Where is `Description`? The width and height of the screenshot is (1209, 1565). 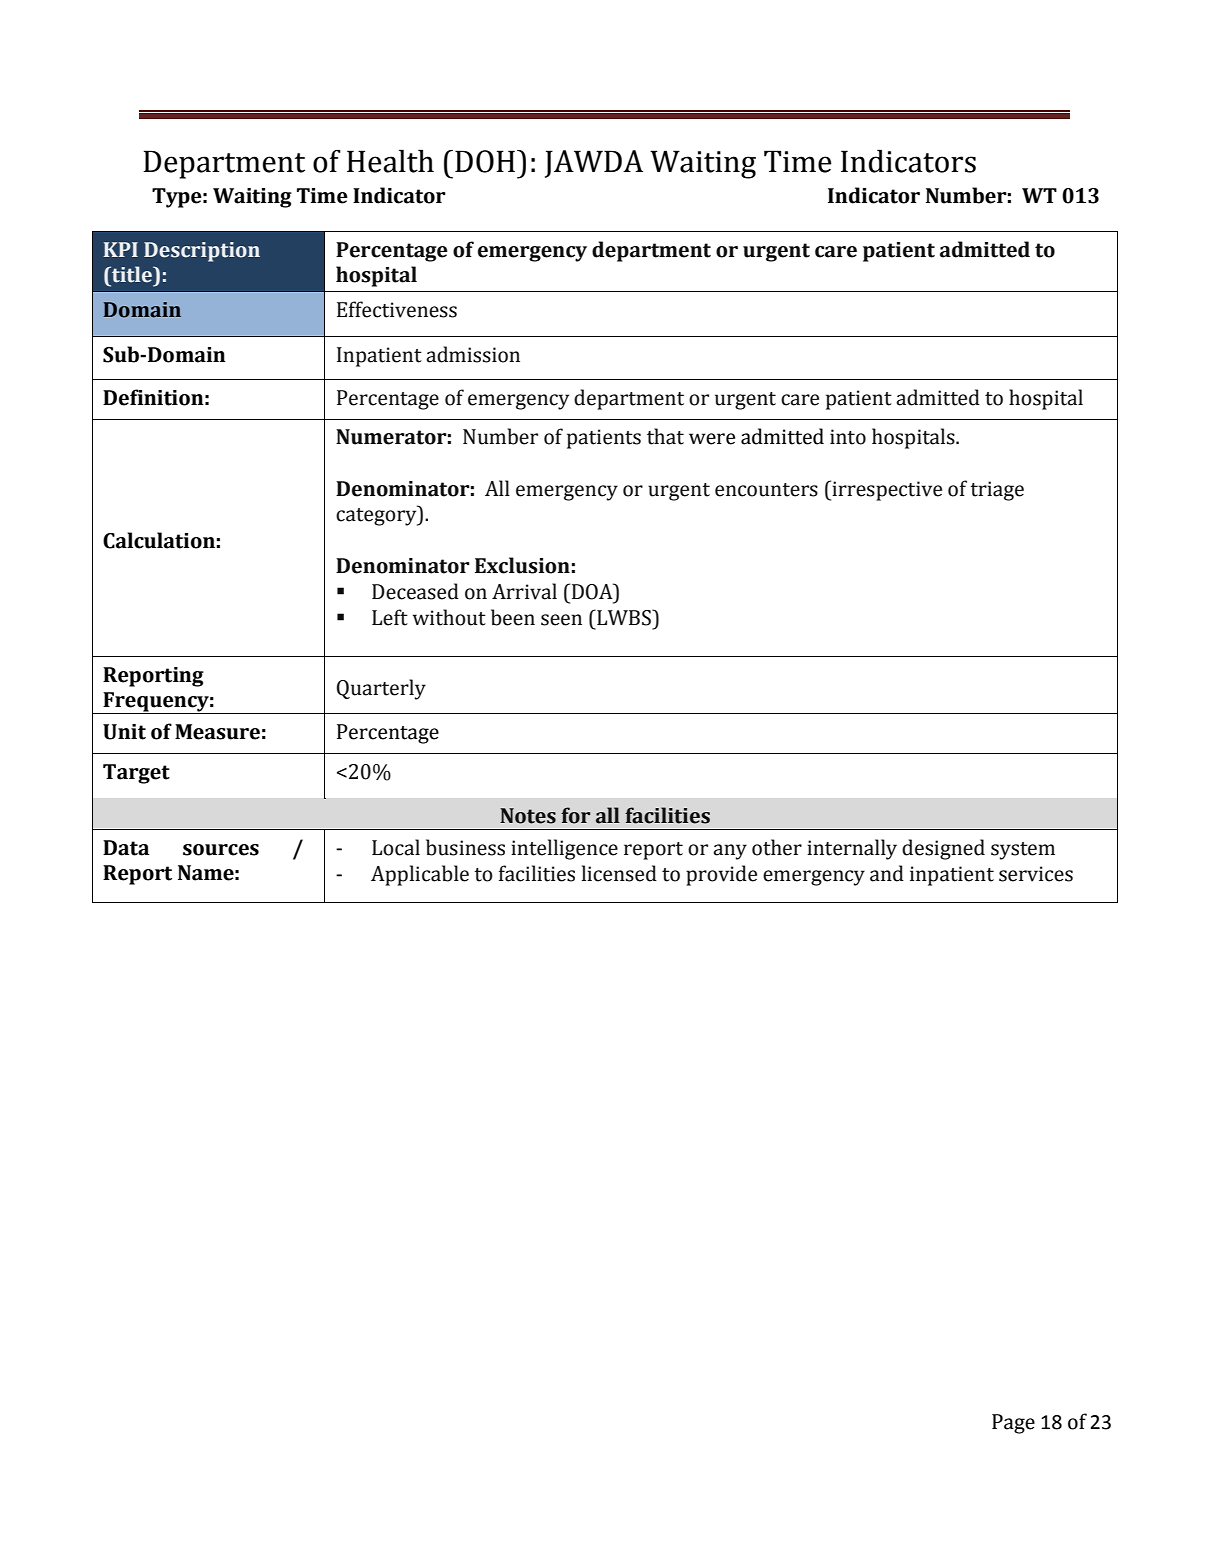 Description is located at coordinates (202, 252).
